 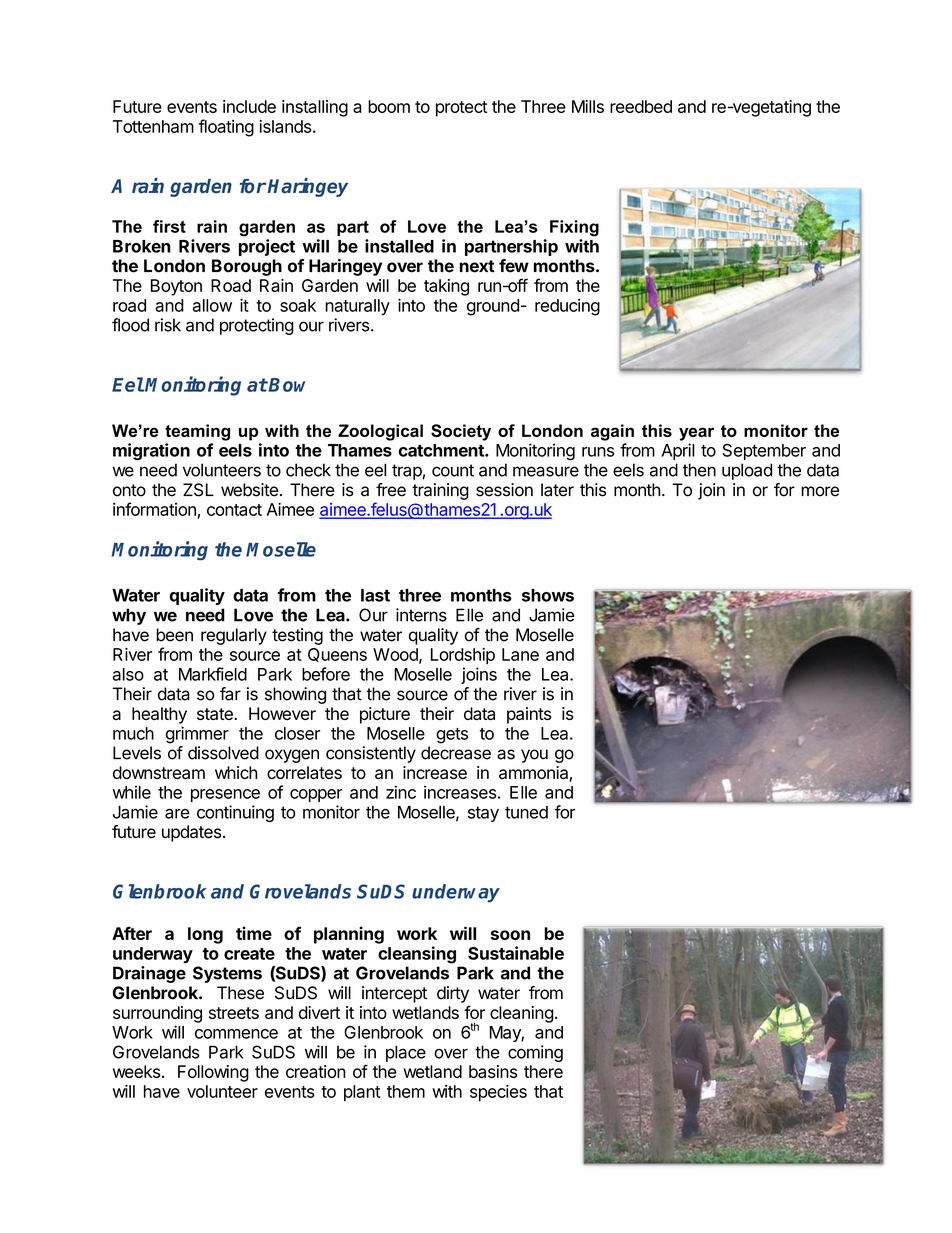 What do you see at coordinates (389, 106) in the image?
I see `boom` at bounding box center [389, 106].
